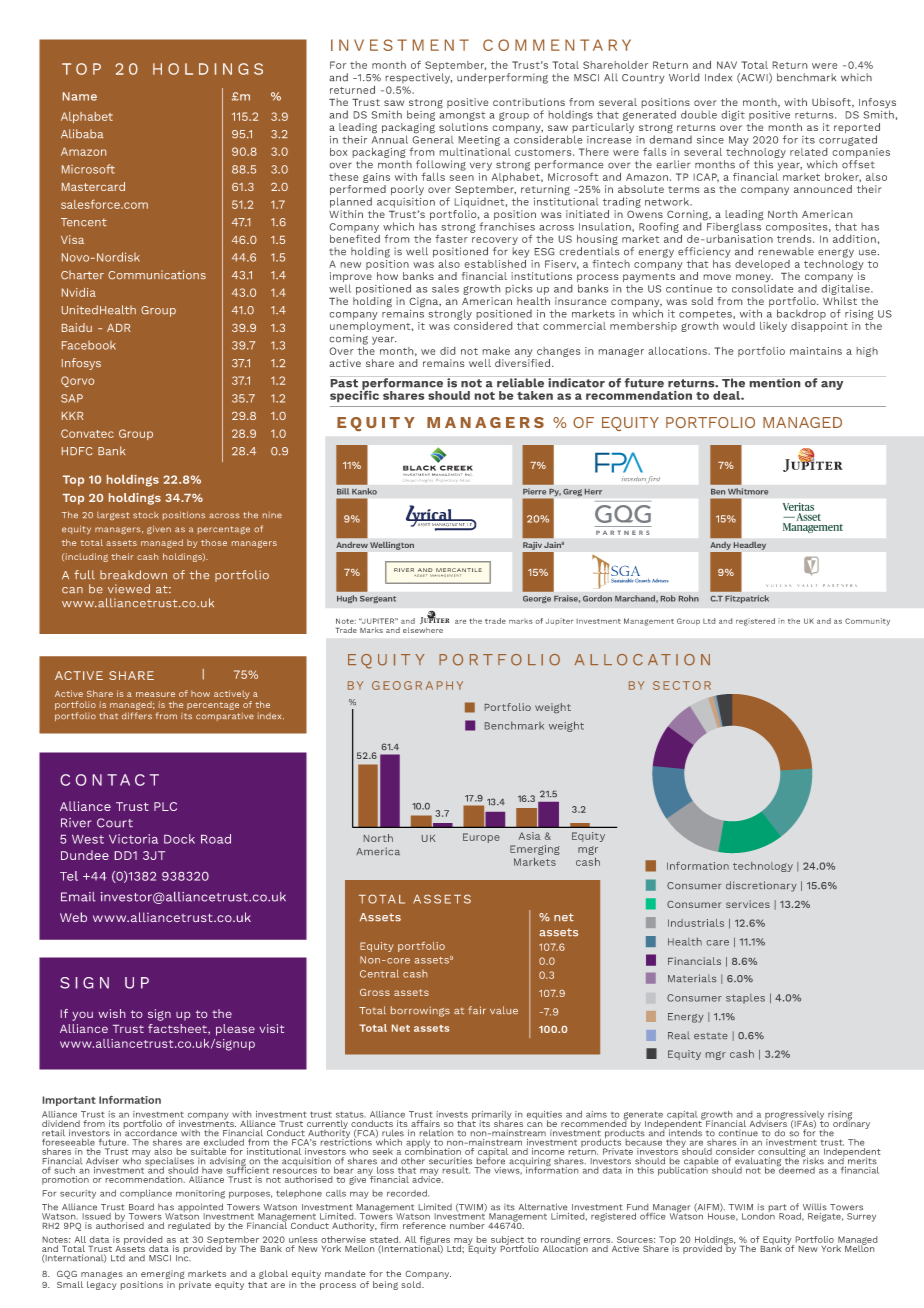 The image size is (924, 1308). Describe the element at coordinates (146, 515) in the screenshot. I see `stock` at that location.
